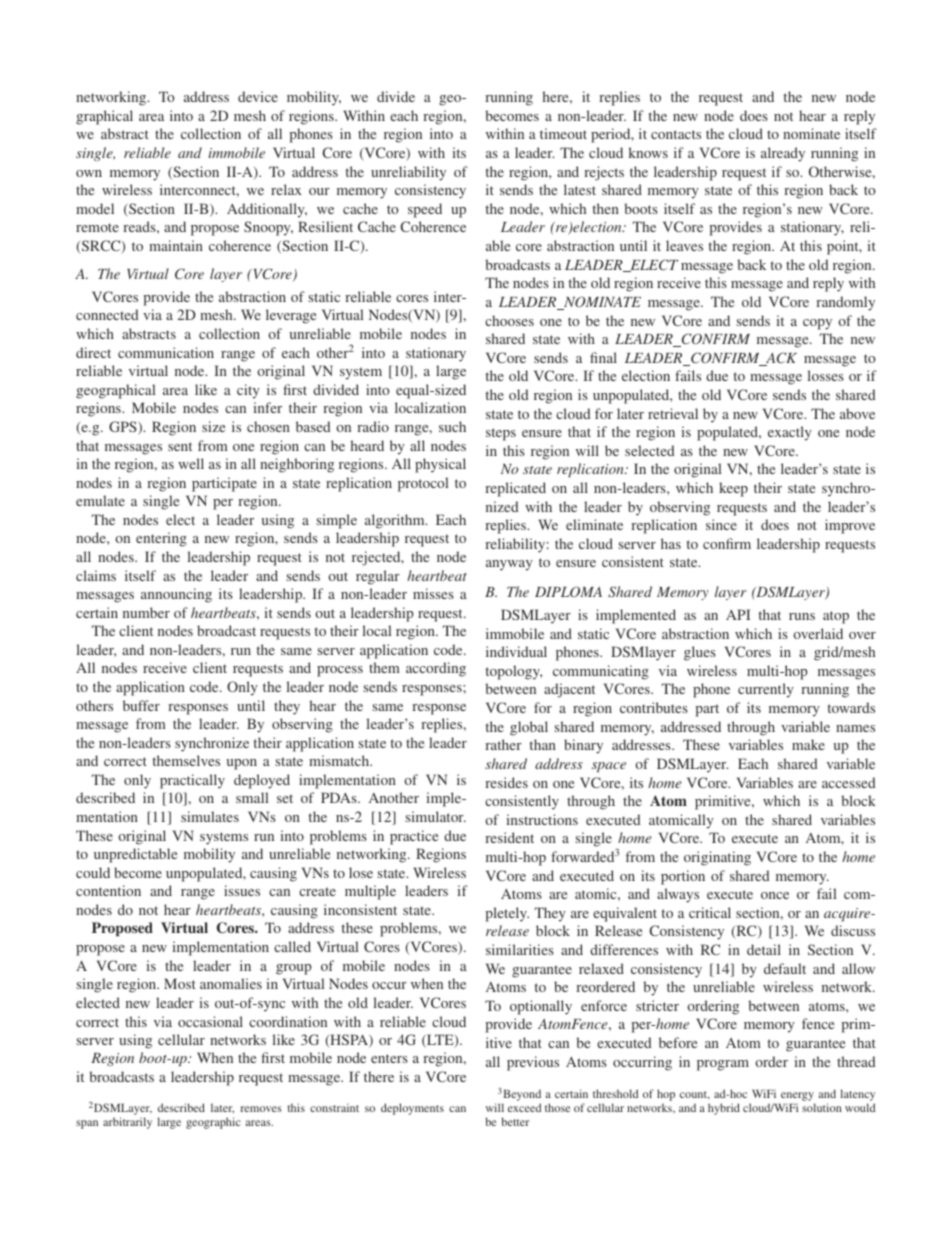  I want to click on exceed, so click(524, 1107).
